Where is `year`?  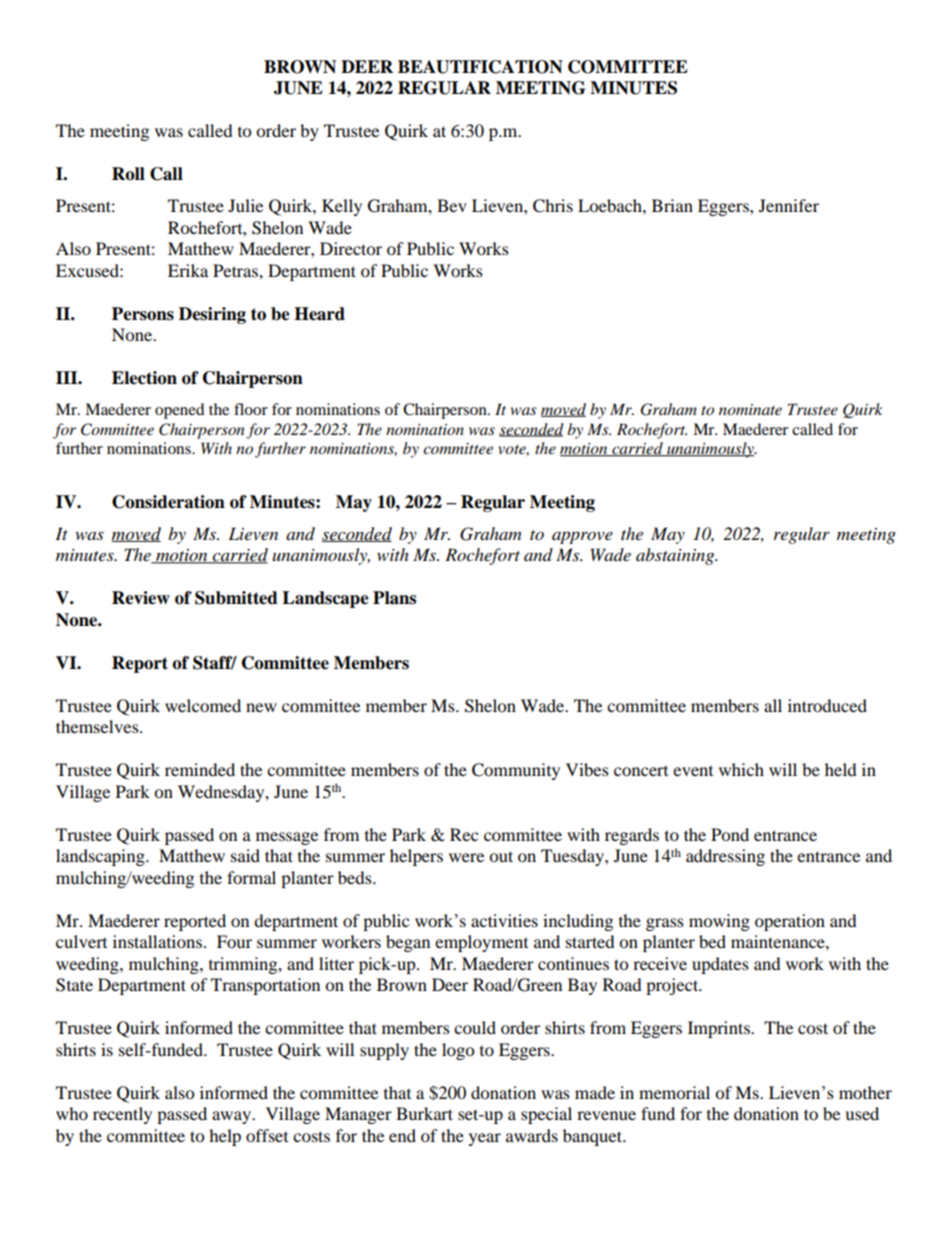 year is located at coordinates (485, 1139).
